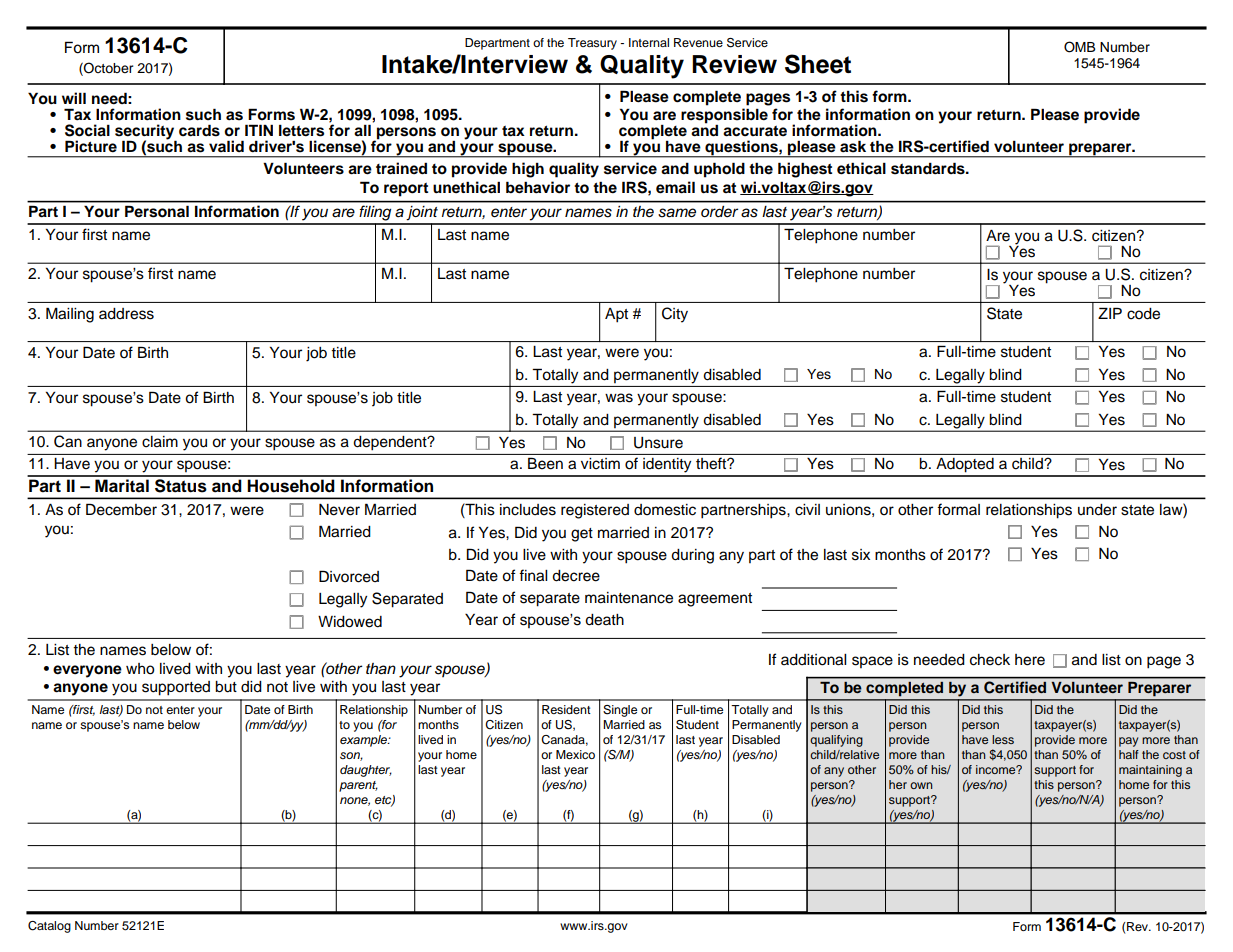 This page has height=952, width=1233. What do you see at coordinates (604, 620) in the page?
I see `death` at bounding box center [604, 620].
